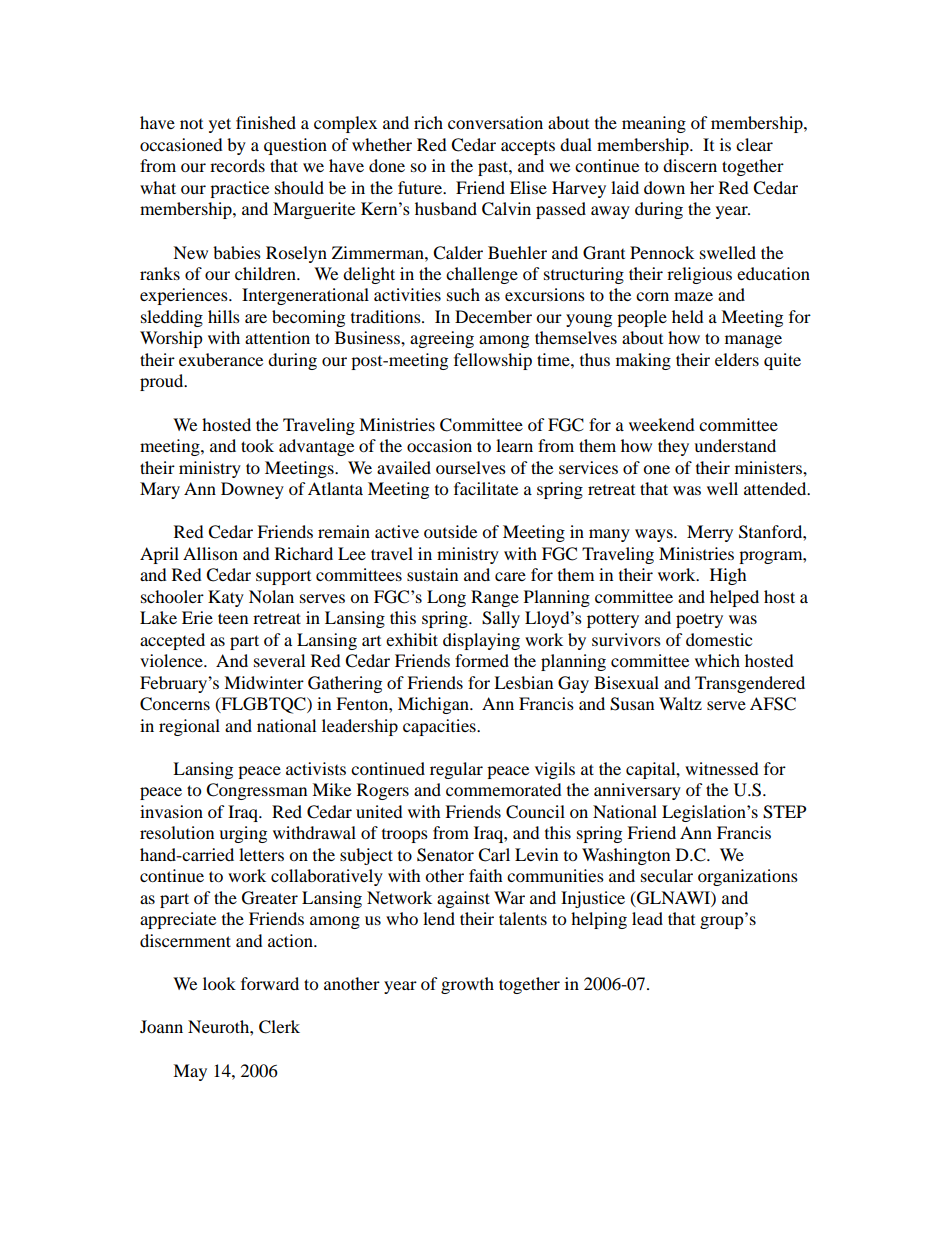  I want to click on exuberance, so click(221, 359).
